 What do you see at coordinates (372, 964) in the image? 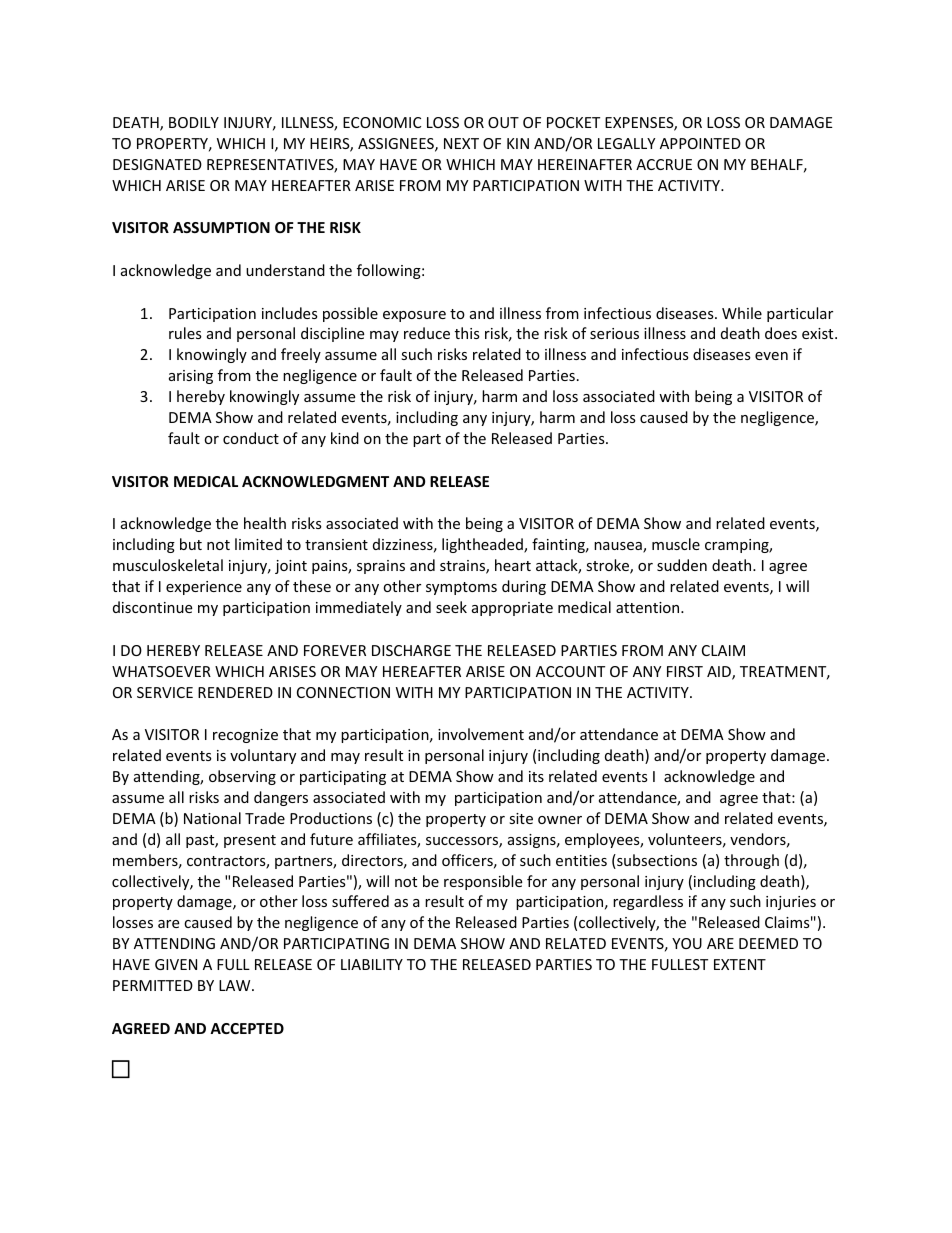
I see `LIABILITY` at bounding box center [372, 964].
